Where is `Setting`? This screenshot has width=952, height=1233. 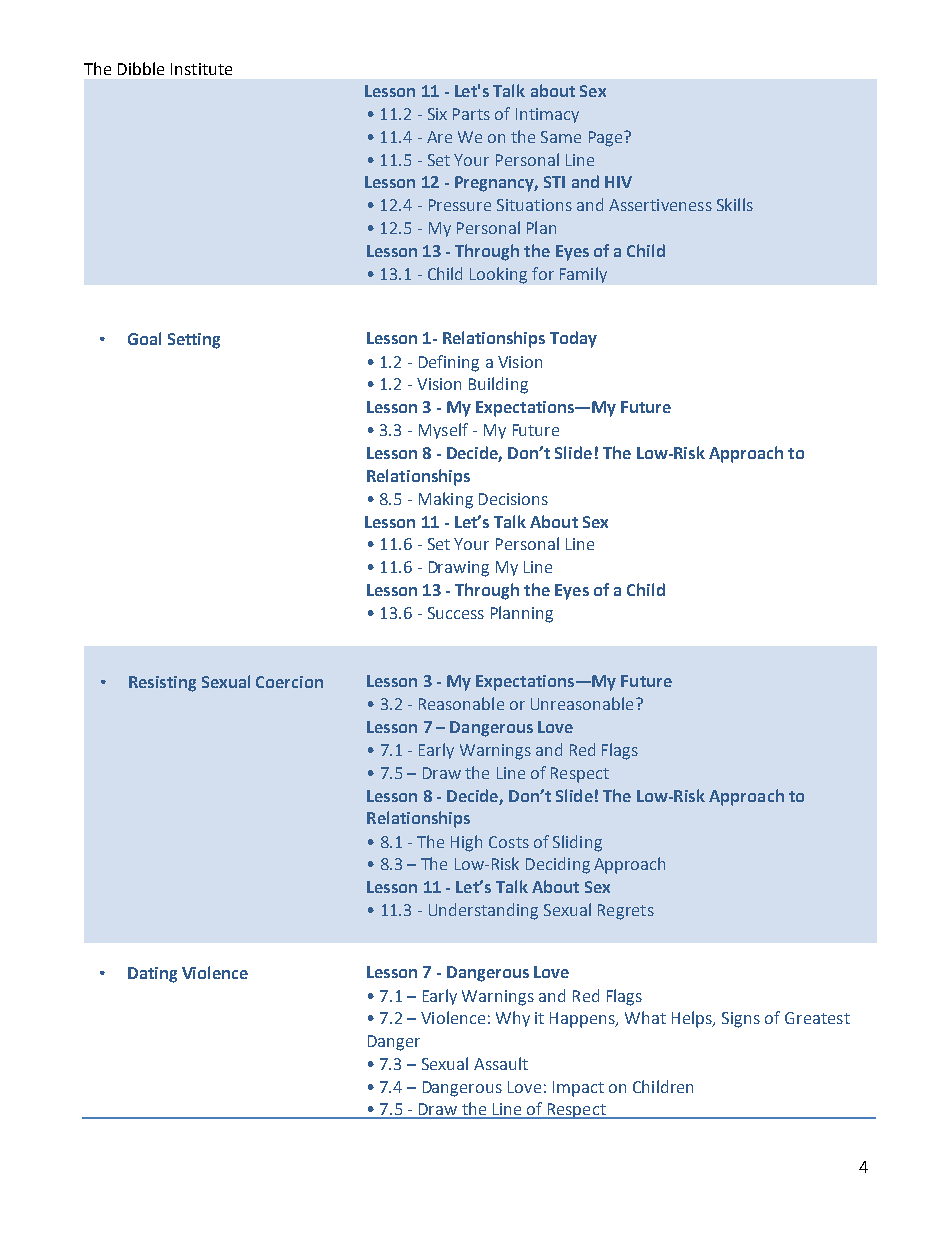
Setting is located at coordinates (194, 341).
